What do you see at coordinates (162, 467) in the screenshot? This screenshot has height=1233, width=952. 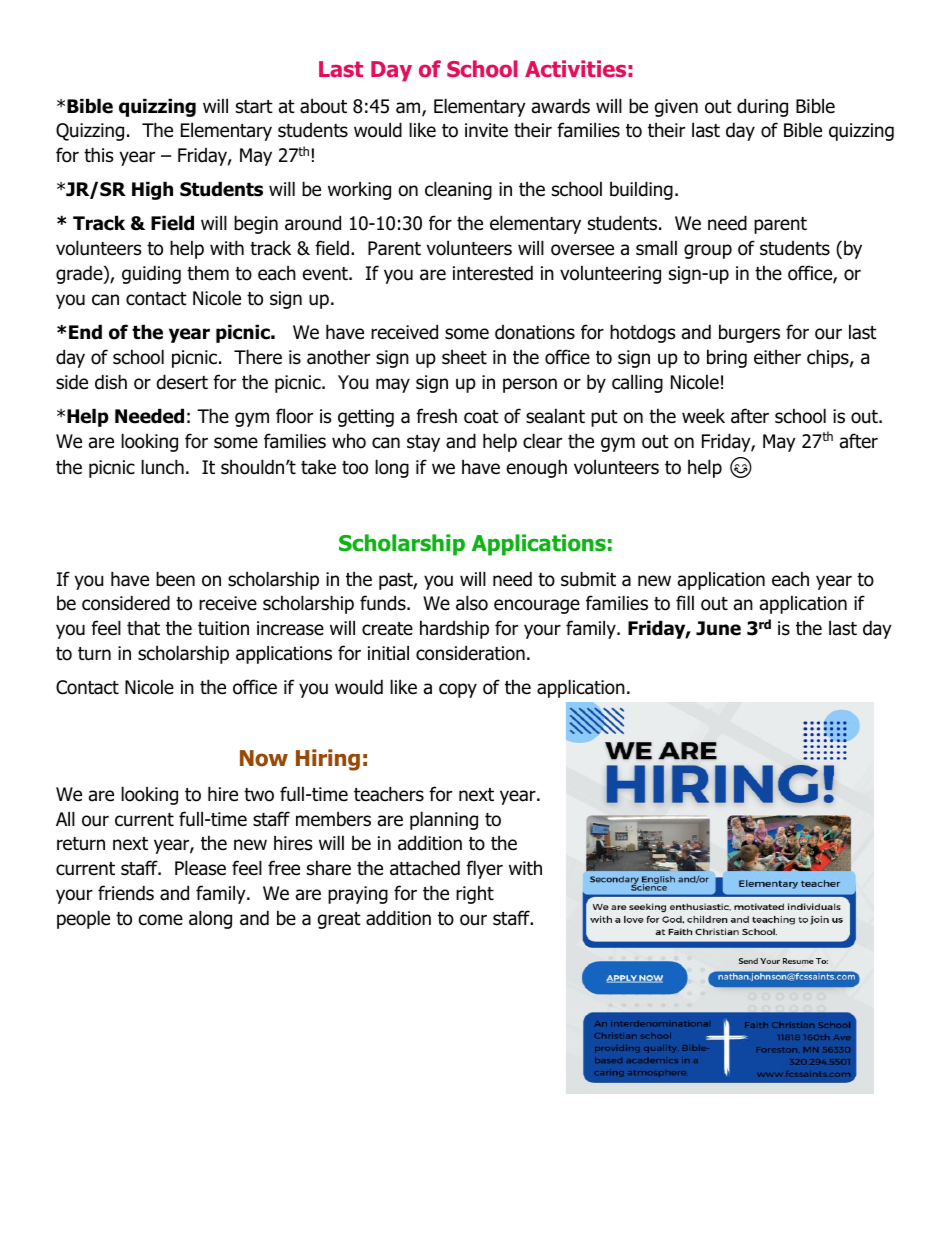 I see `lunch` at bounding box center [162, 467].
